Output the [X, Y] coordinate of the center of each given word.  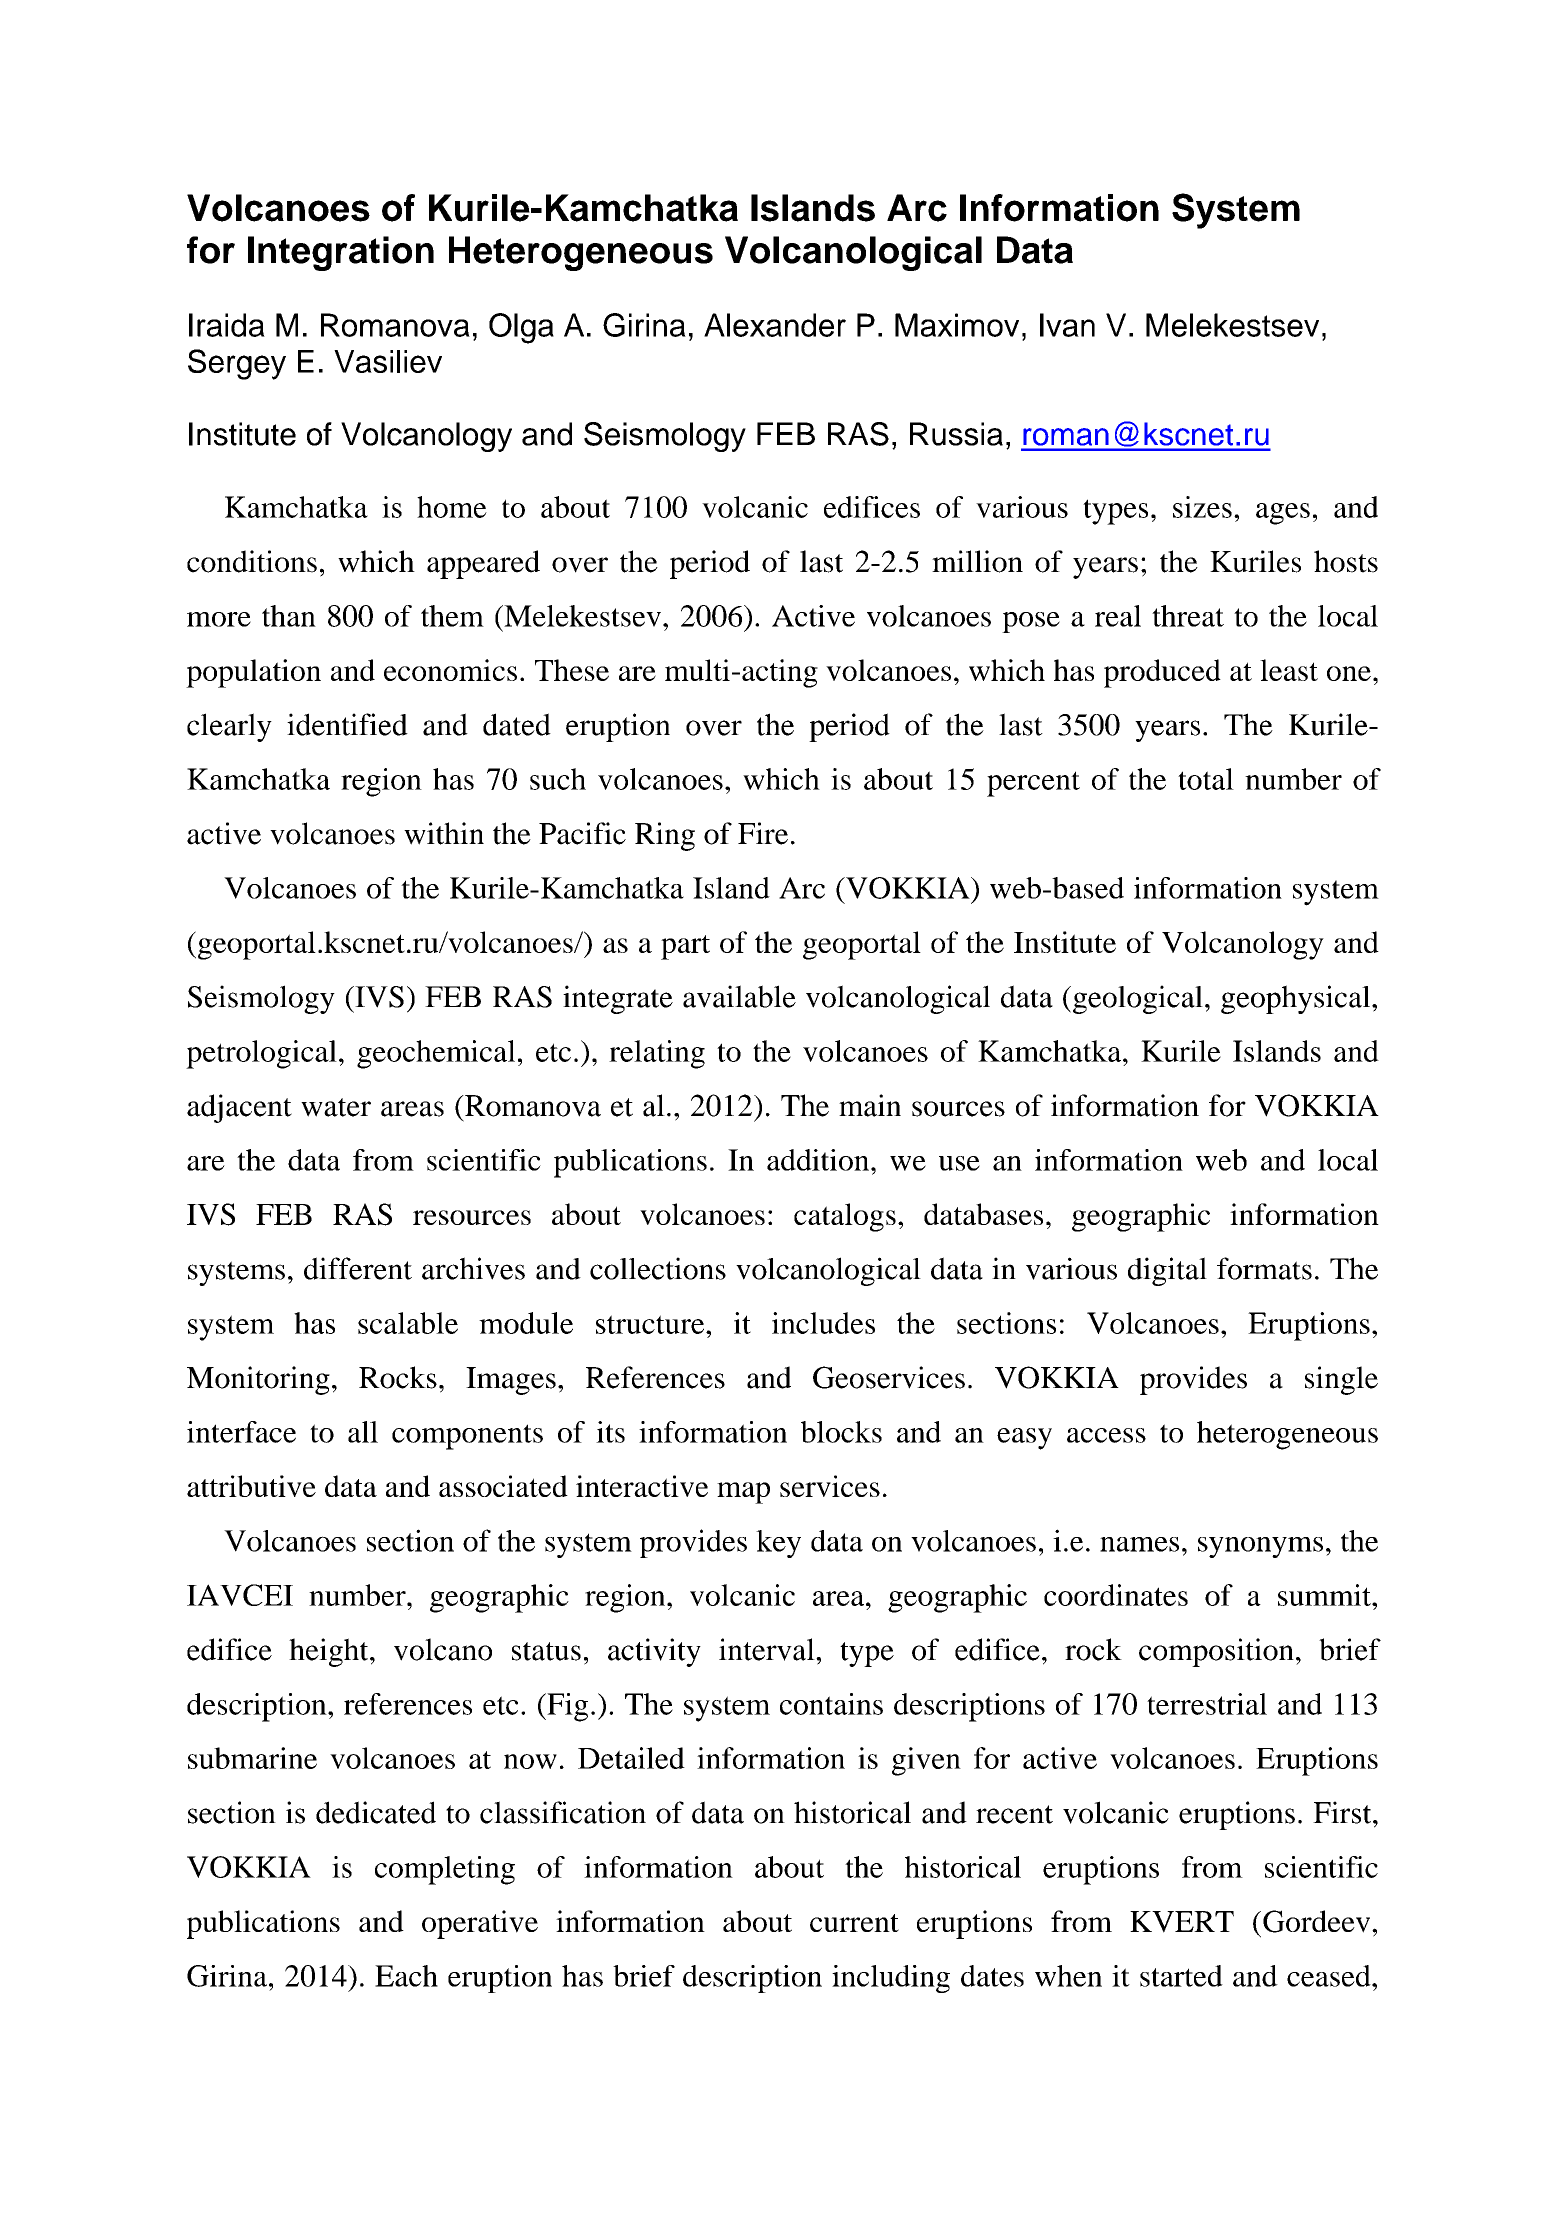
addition [819, 1160]
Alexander [775, 325]
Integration [341, 253]
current [854, 1923]
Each [406, 1976]
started [1181, 1976]
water [336, 1107]
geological [1138, 999]
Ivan [1067, 325]
